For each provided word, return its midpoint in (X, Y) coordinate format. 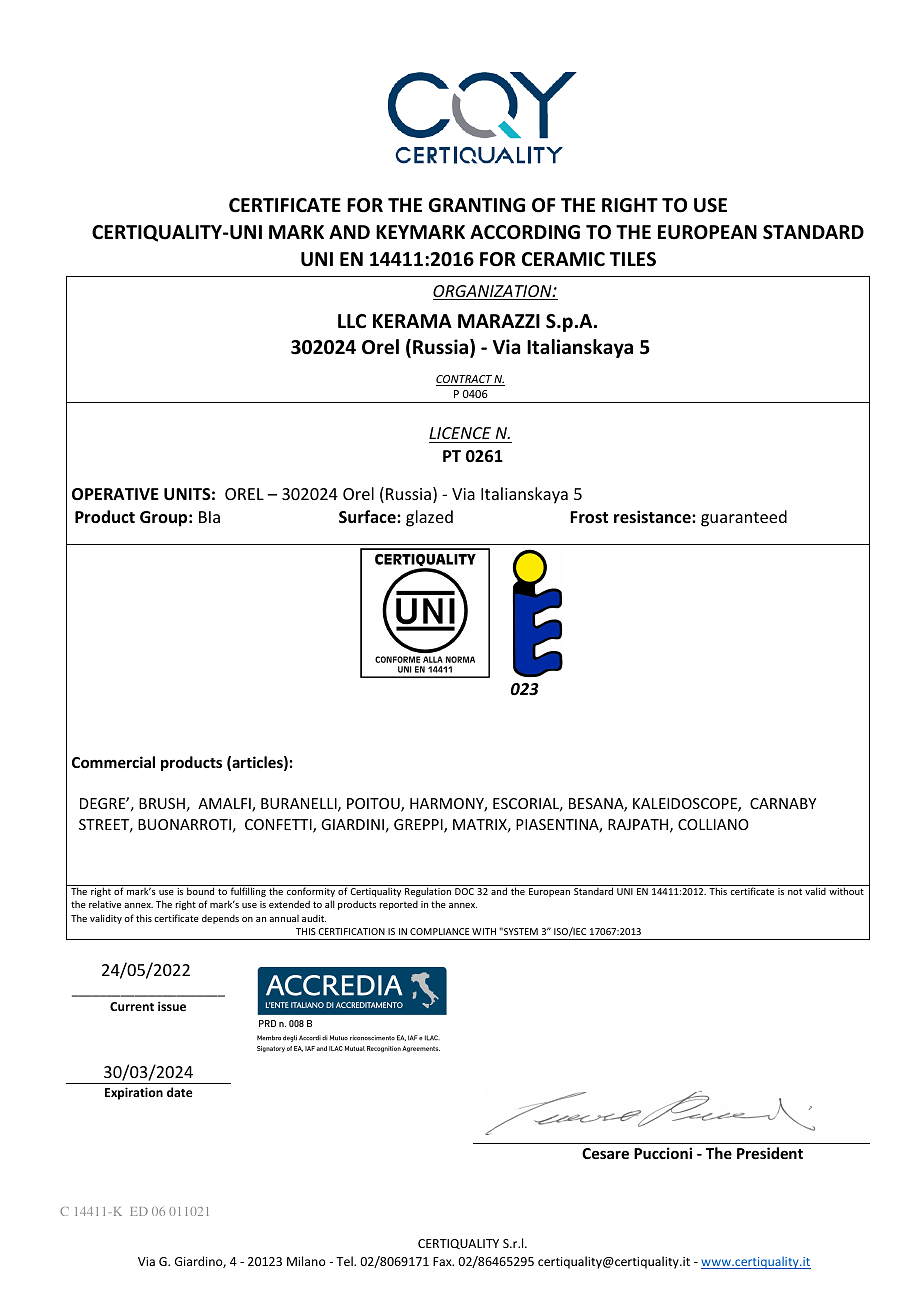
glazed (429, 518)
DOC (464, 891)
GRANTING (476, 205)
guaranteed (744, 518)
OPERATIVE (115, 494)
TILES (633, 259)
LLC (352, 321)
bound (200, 891)
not (795, 892)
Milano (306, 1261)
